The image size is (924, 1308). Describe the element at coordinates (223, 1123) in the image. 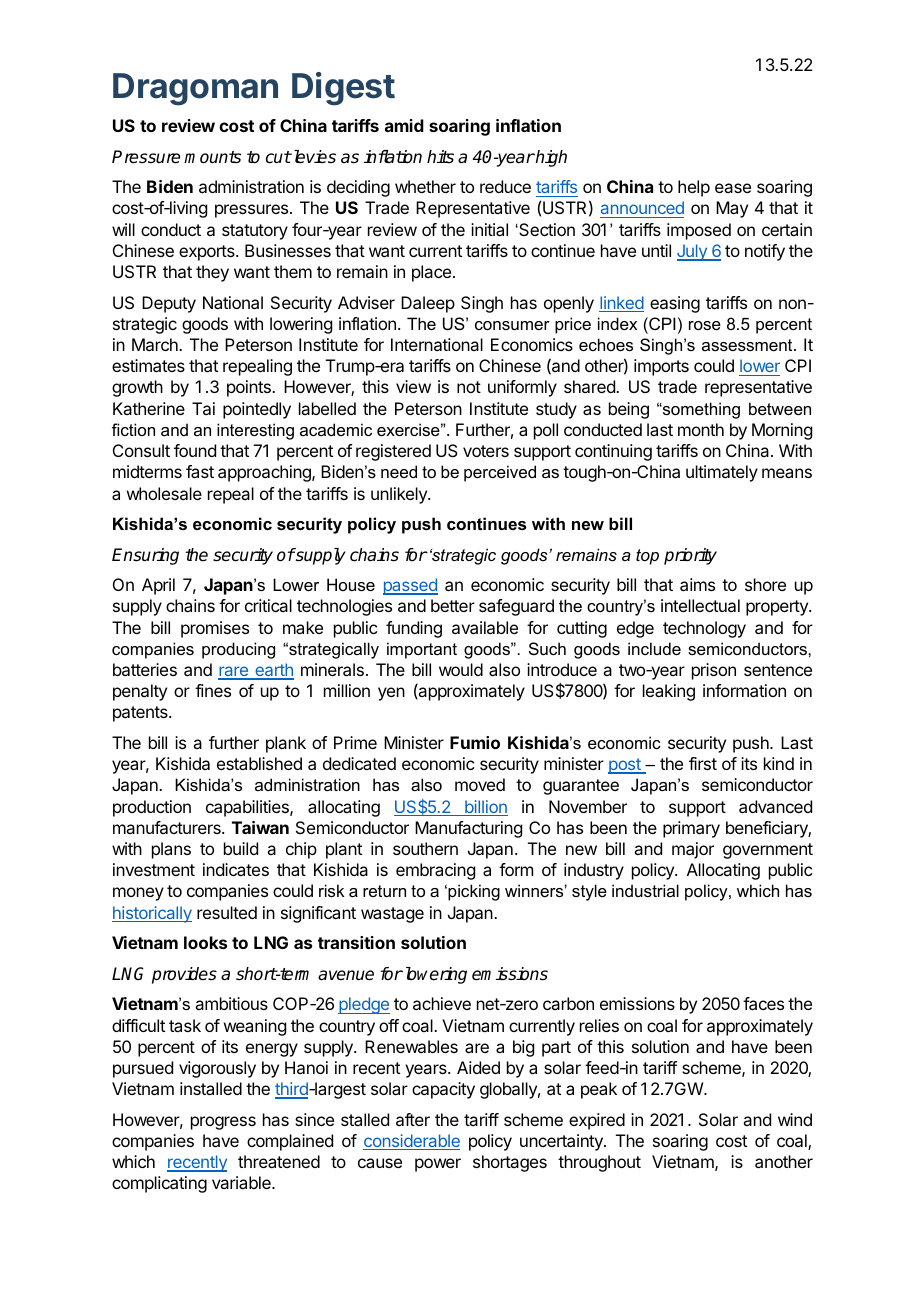

I see `progress` at that location.
